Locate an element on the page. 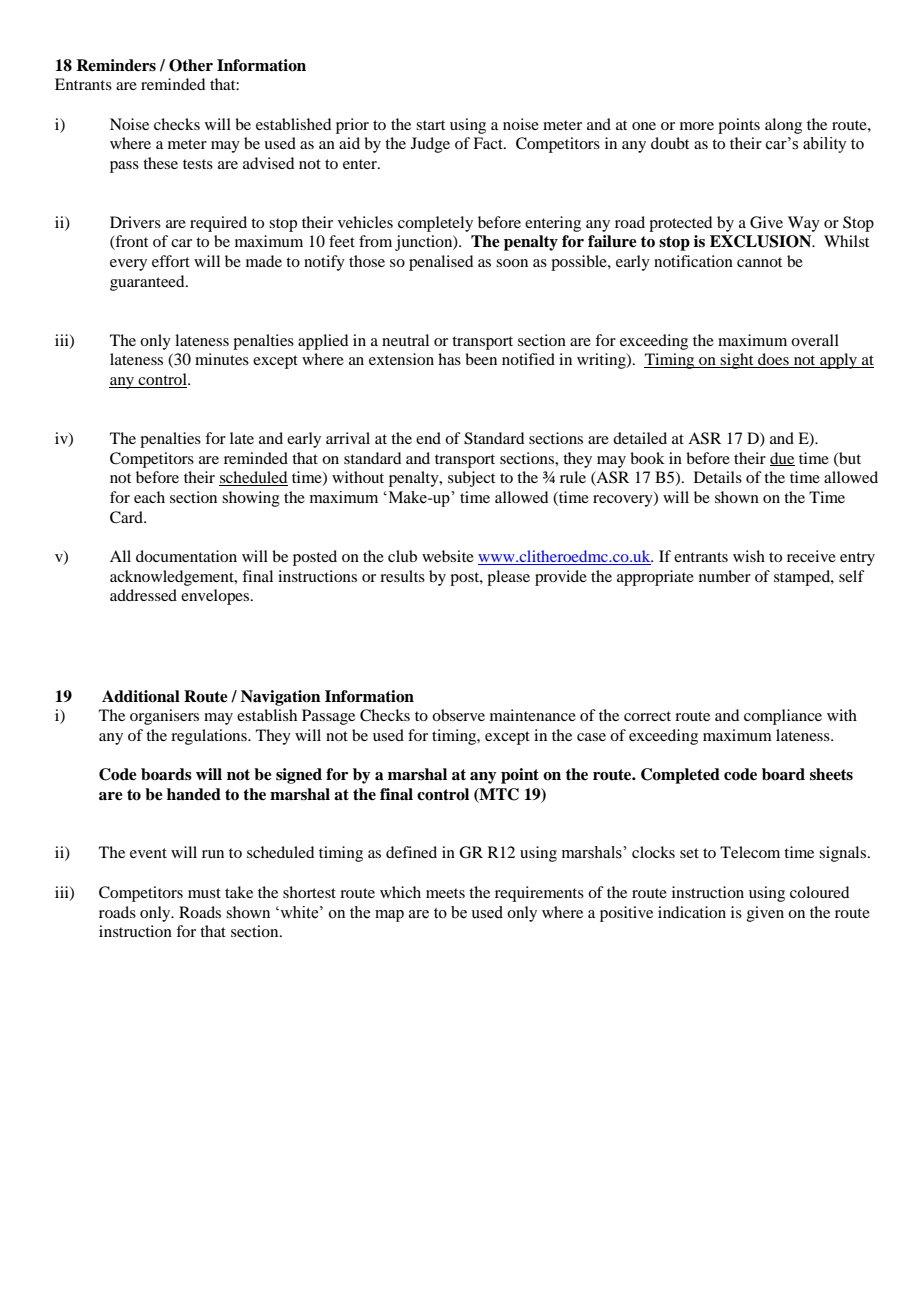 The width and height of the image is (924, 1308). must is located at coordinates (204, 893).
